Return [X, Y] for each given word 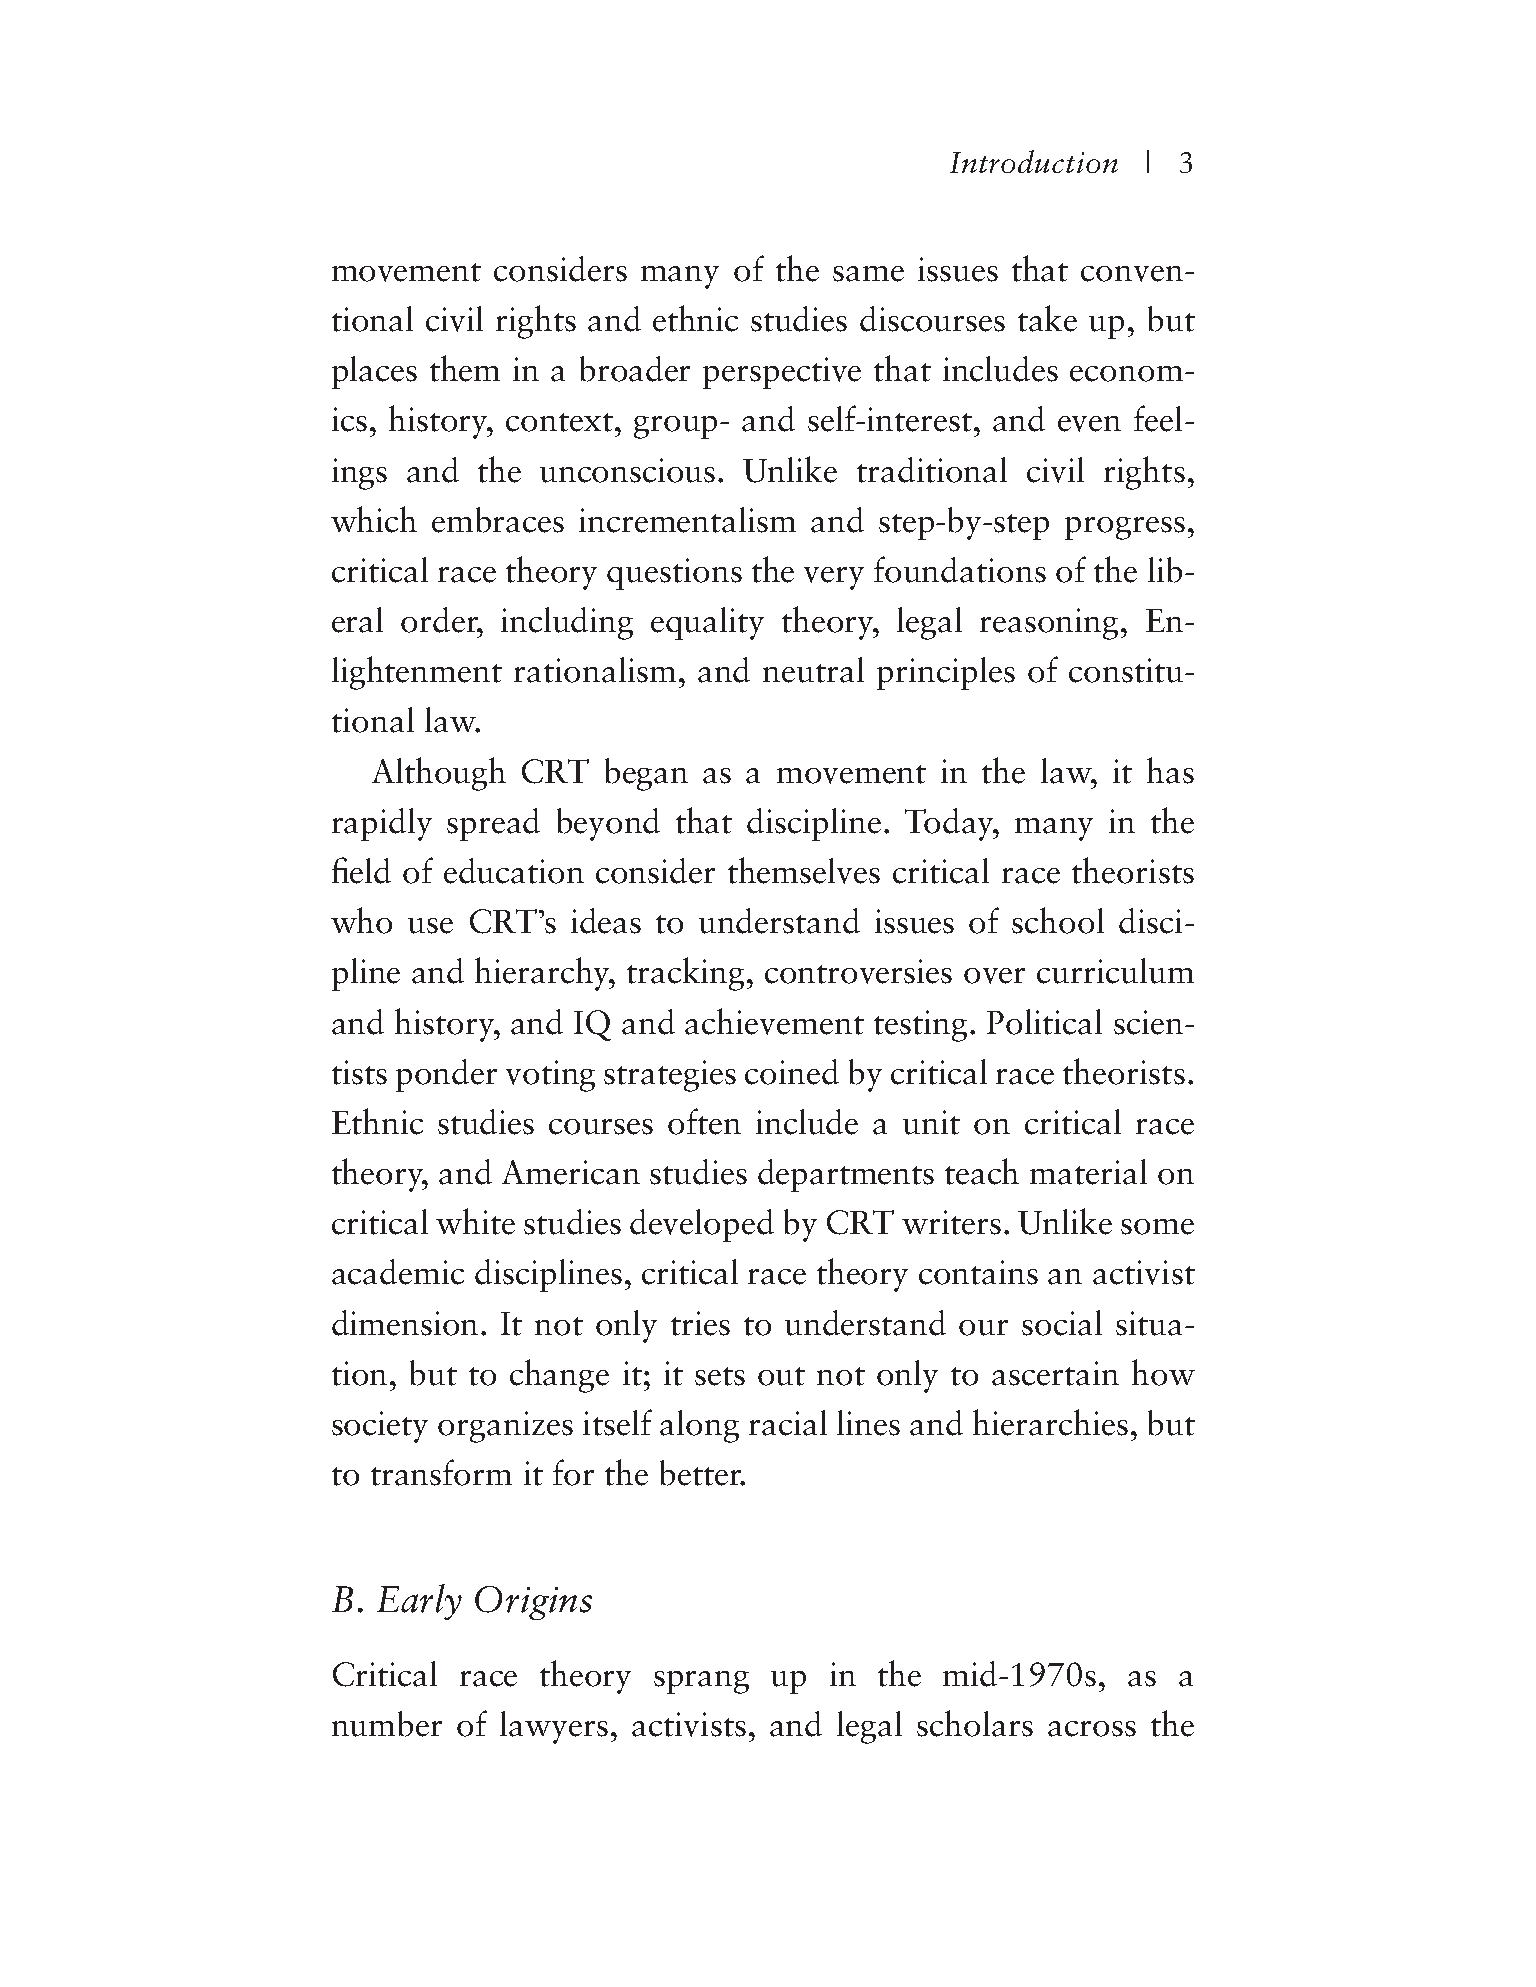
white [475, 1221]
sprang [701, 1682]
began [646, 774]
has [1170, 770]
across [1092, 1729]
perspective [782, 373]
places [374, 372]
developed [702, 1225]
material [1088, 1172]
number [387, 1724]
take [1047, 318]
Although [439, 774]
